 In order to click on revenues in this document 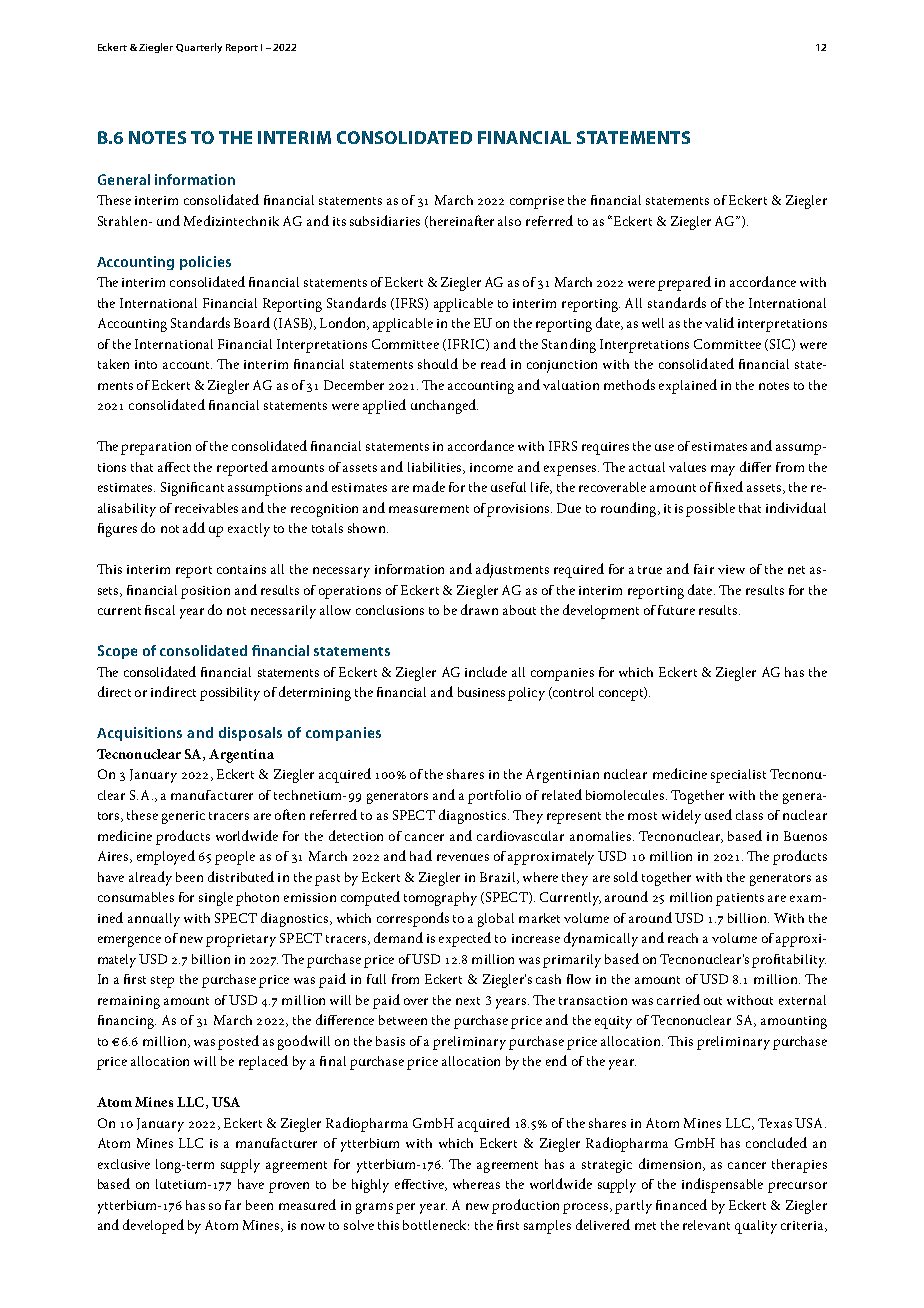, I will do `click(463, 857)`.
